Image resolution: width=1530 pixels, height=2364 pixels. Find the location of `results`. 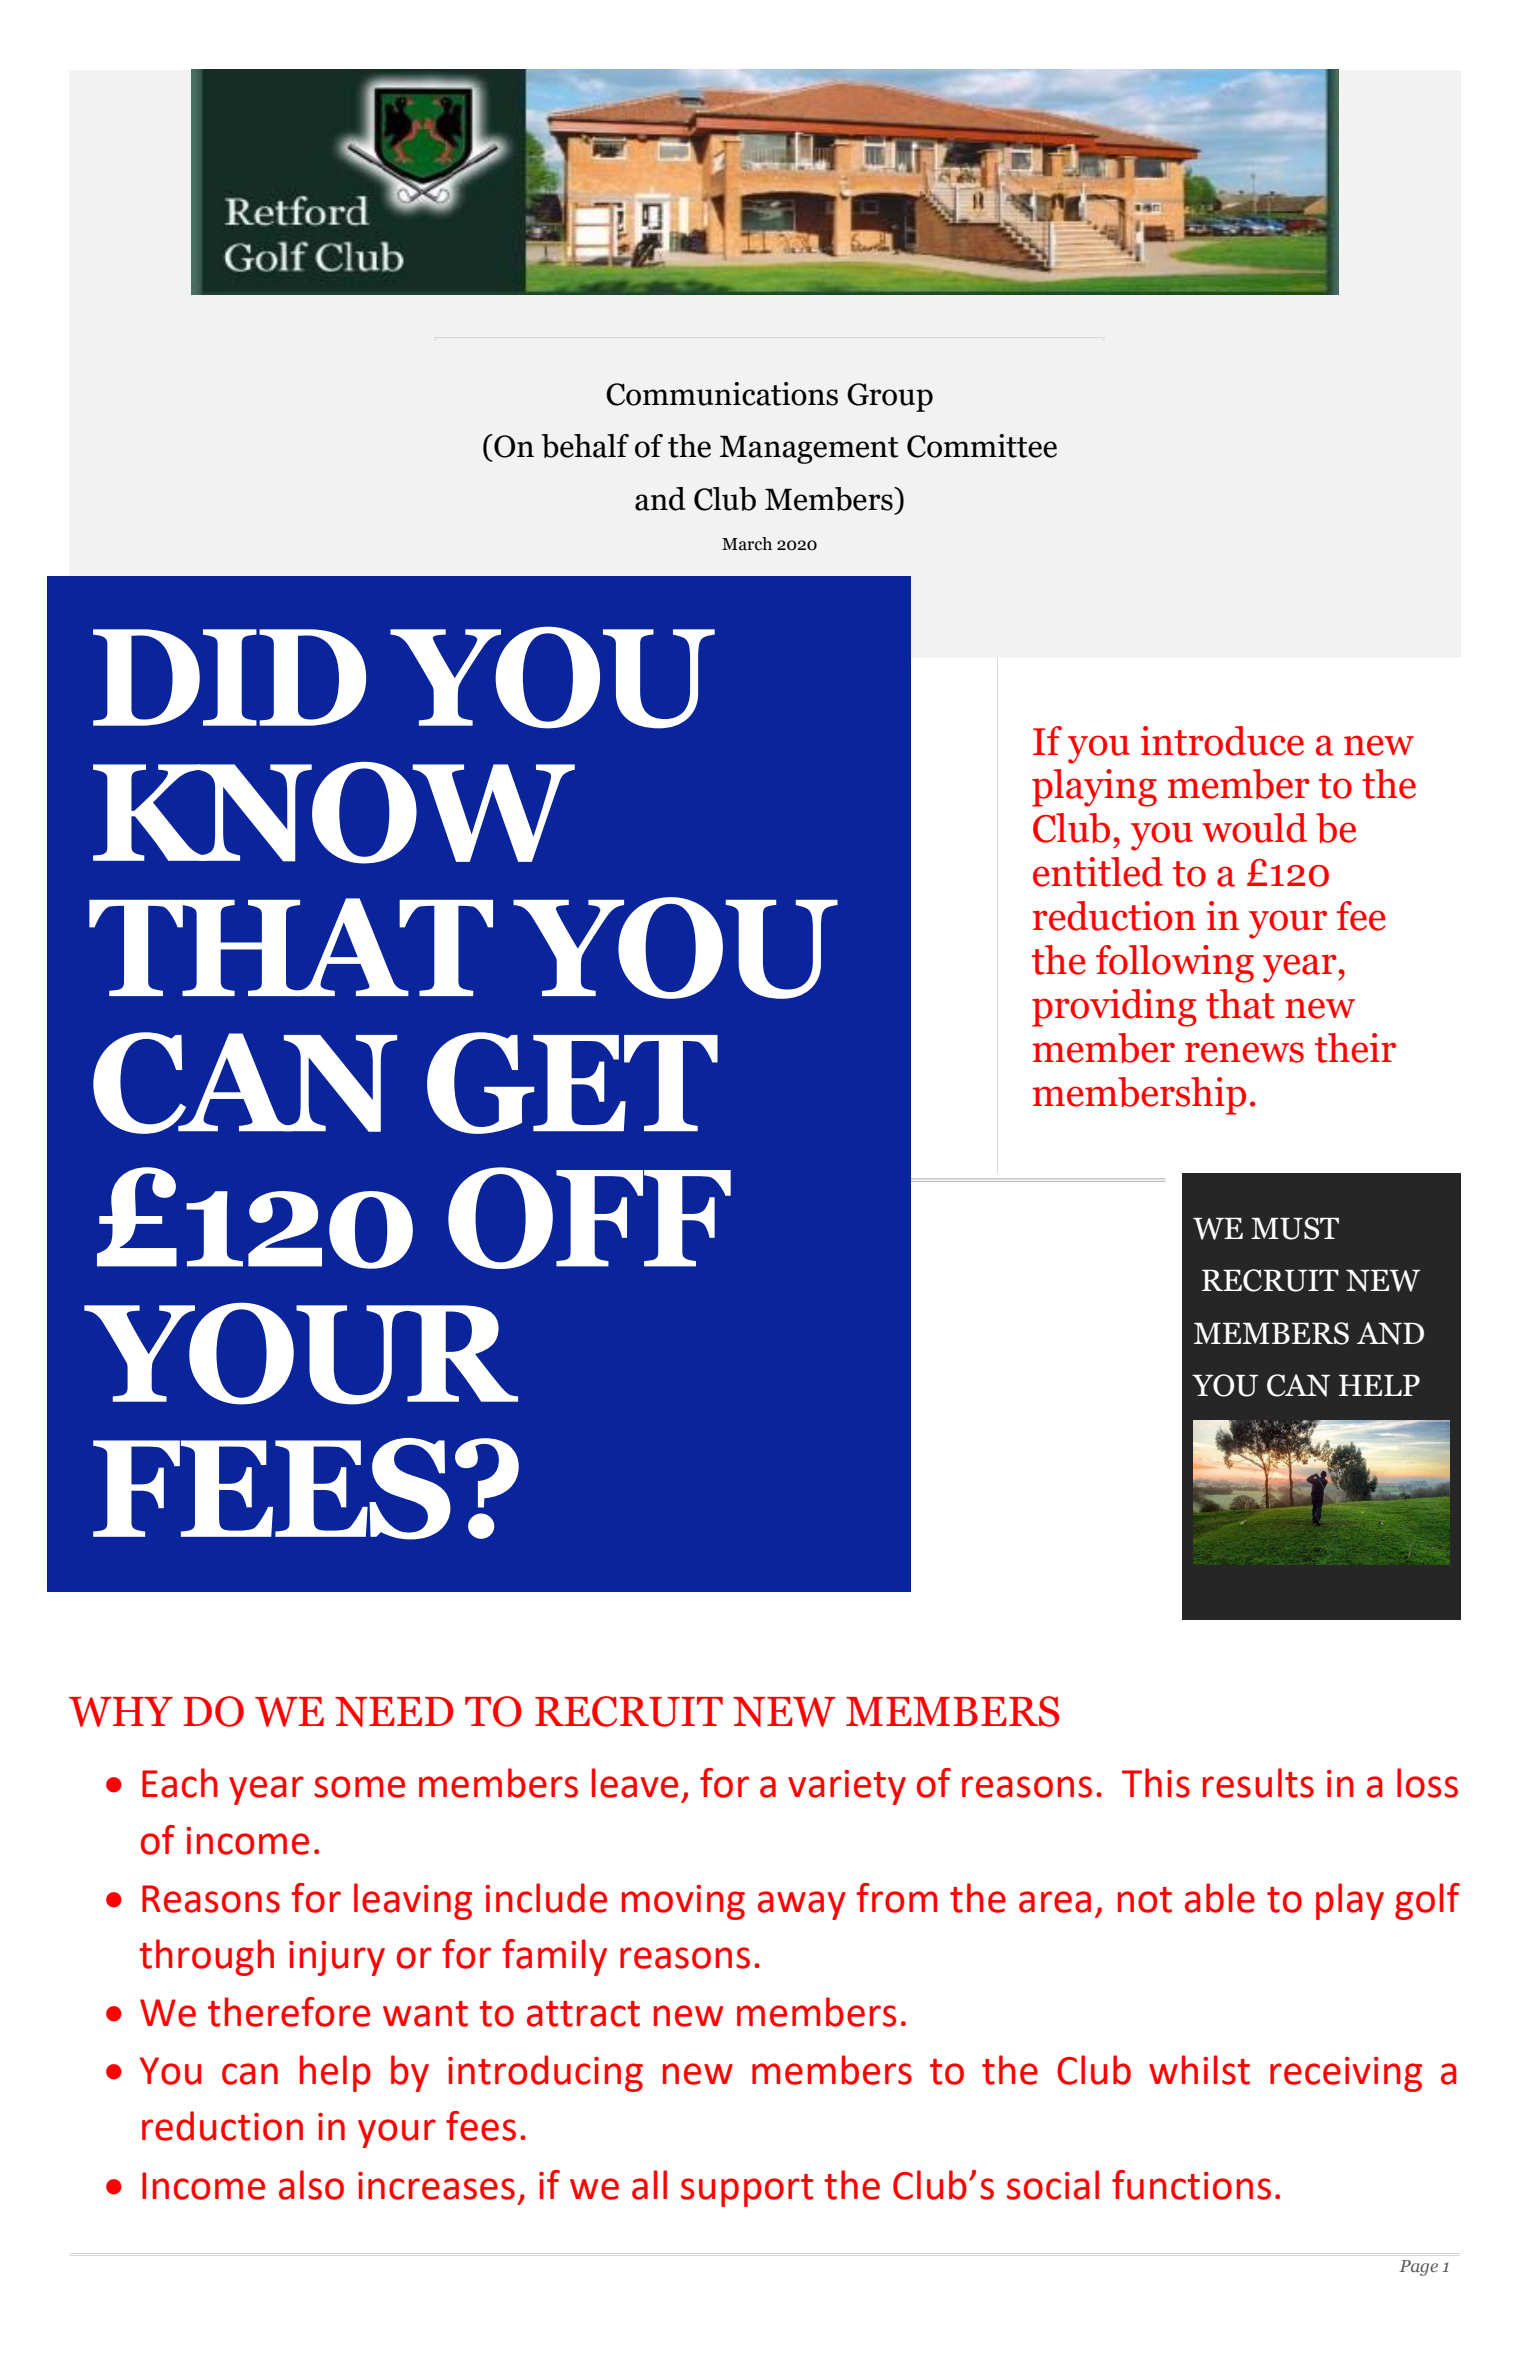

results is located at coordinates (1258, 1783).
